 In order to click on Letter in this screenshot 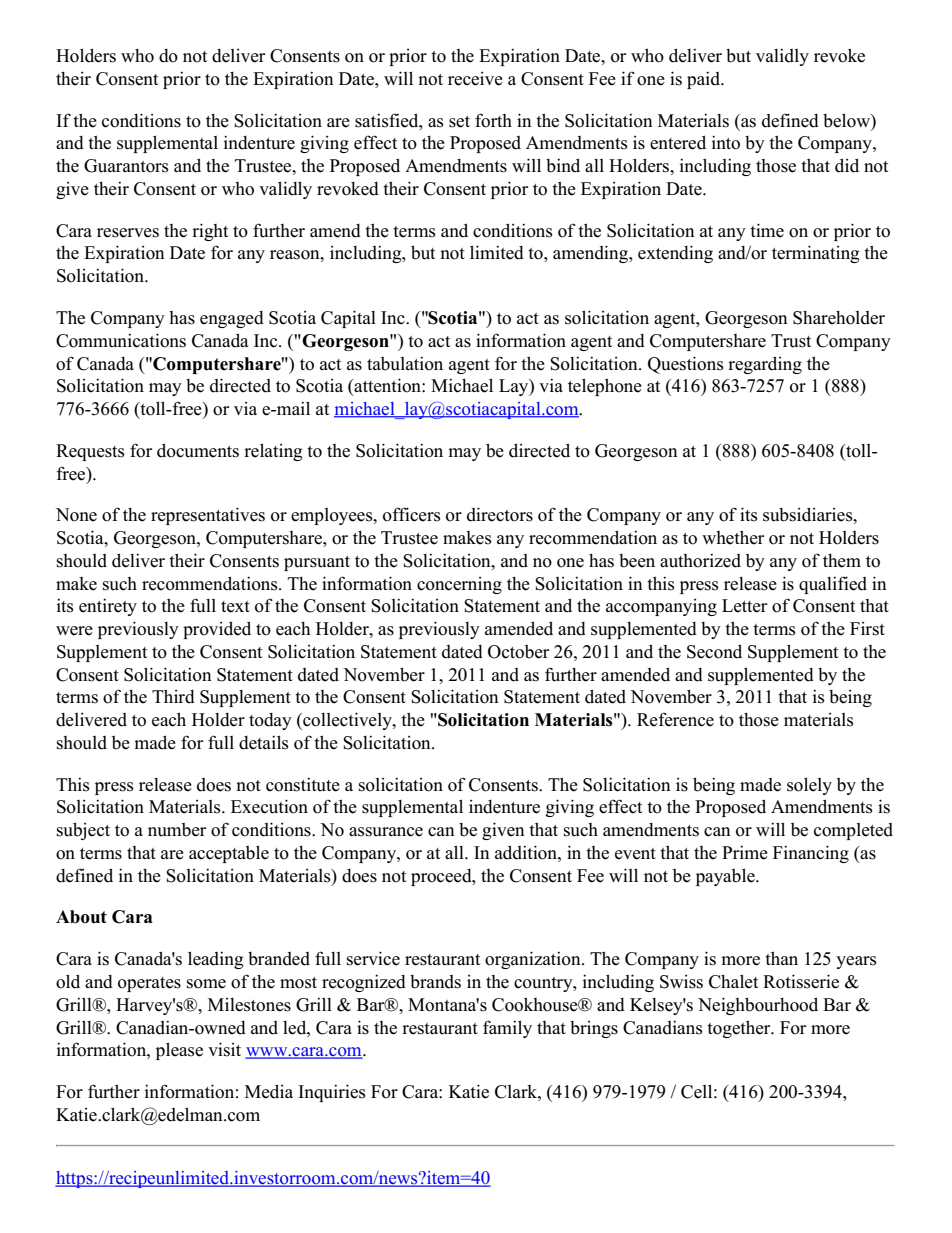, I will do `click(744, 606)`.
